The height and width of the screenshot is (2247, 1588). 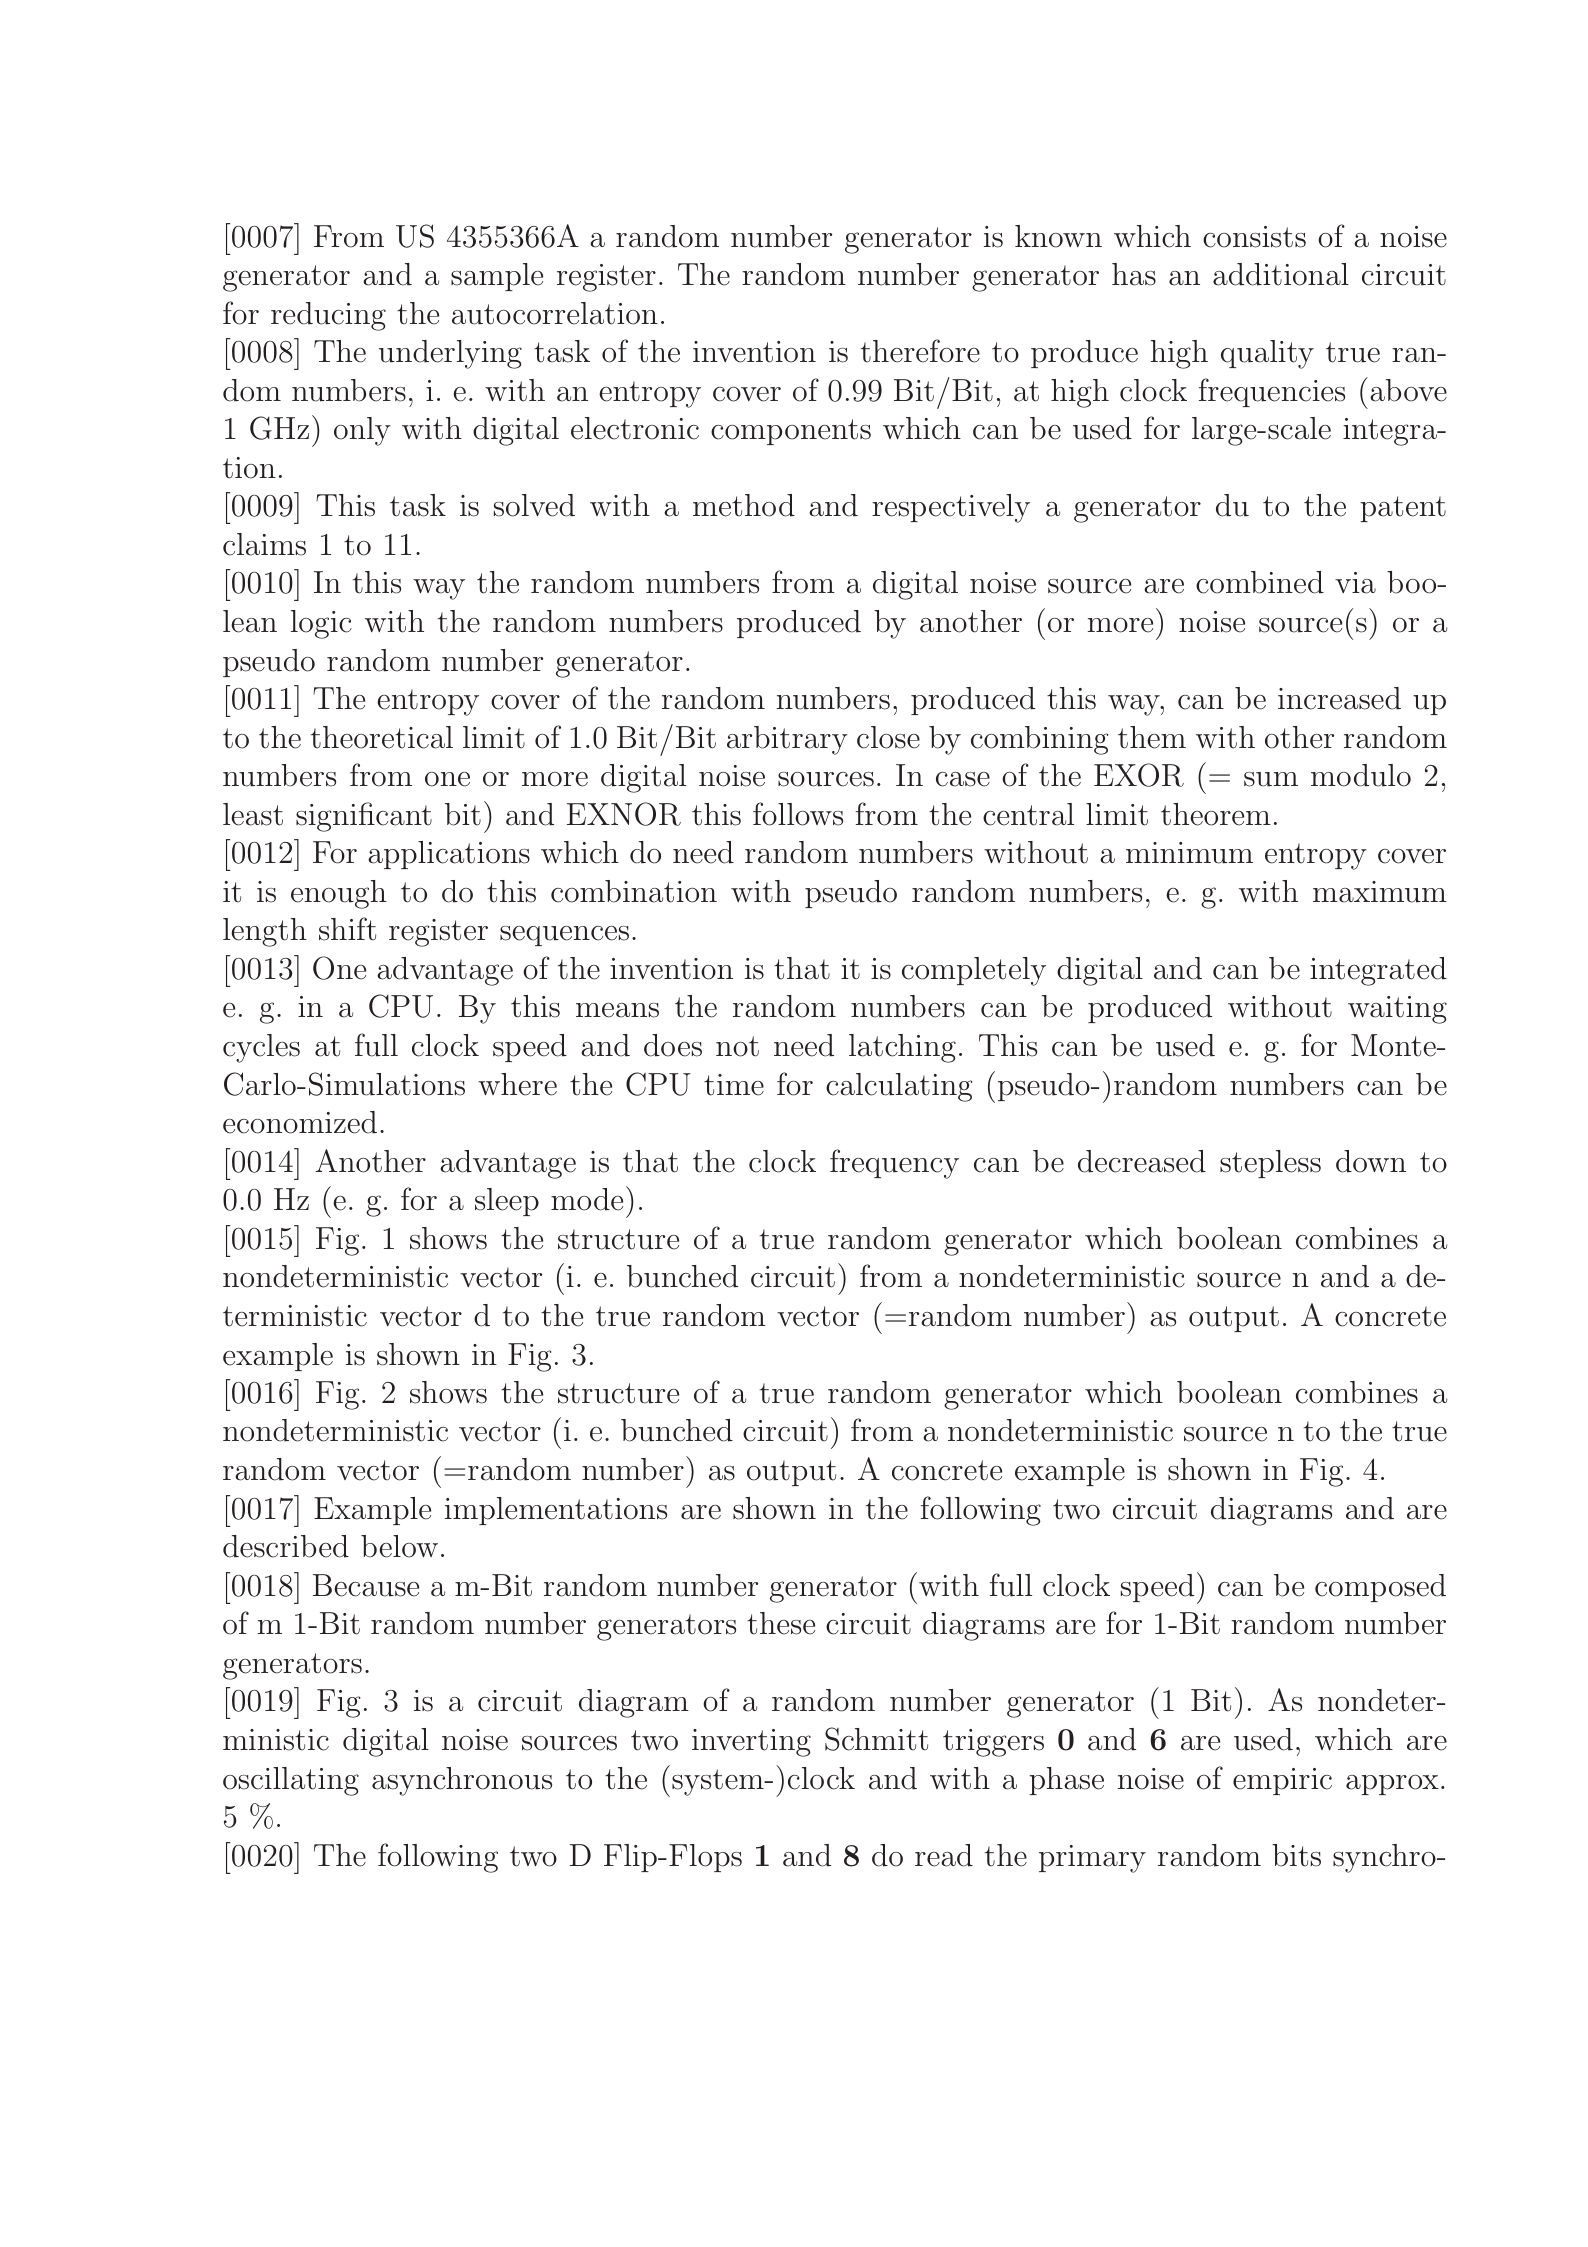 What do you see at coordinates (876, 1739) in the screenshot?
I see `Schmitt` at bounding box center [876, 1739].
